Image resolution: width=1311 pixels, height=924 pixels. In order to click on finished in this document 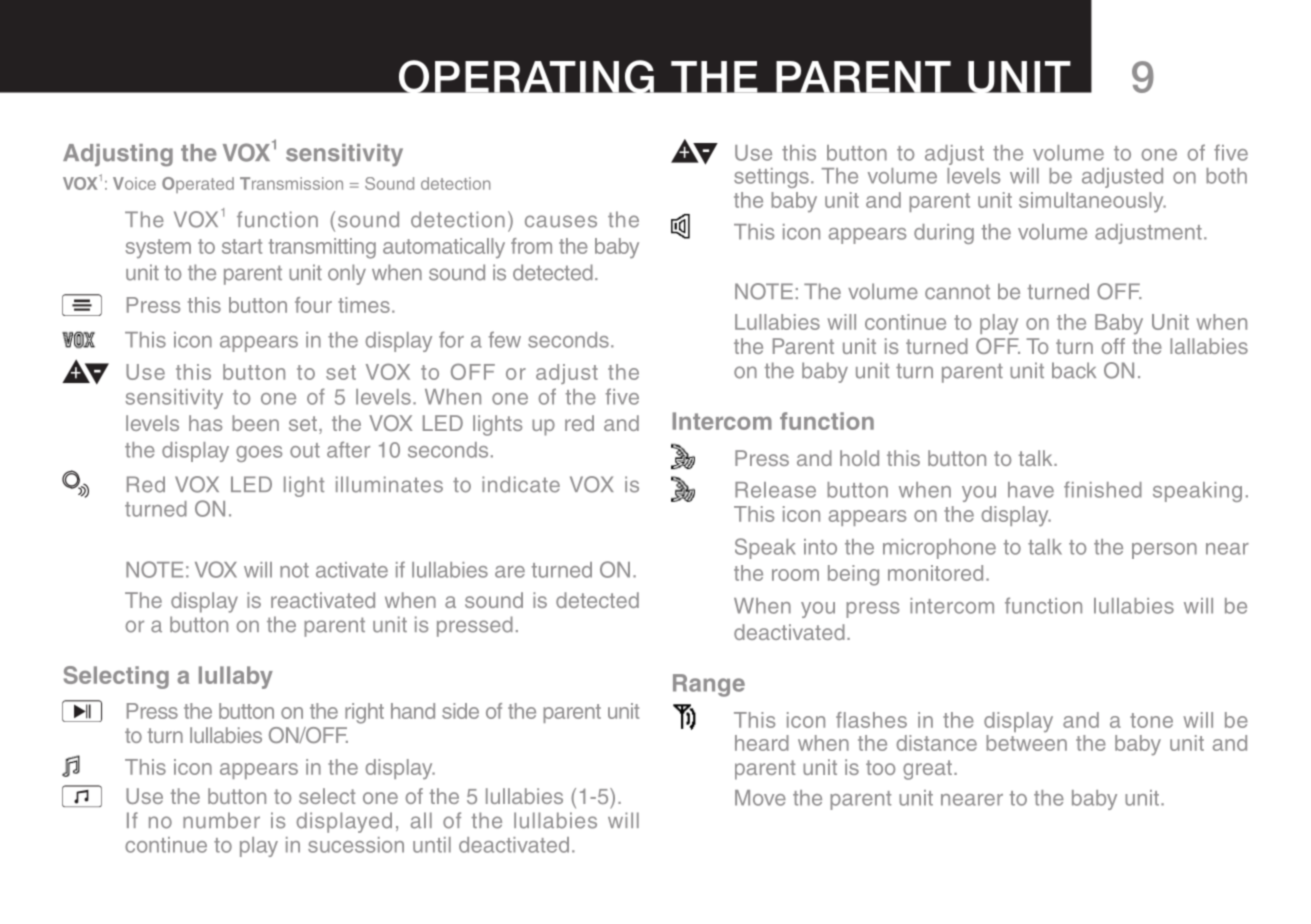, I will do `click(1103, 489)`.
